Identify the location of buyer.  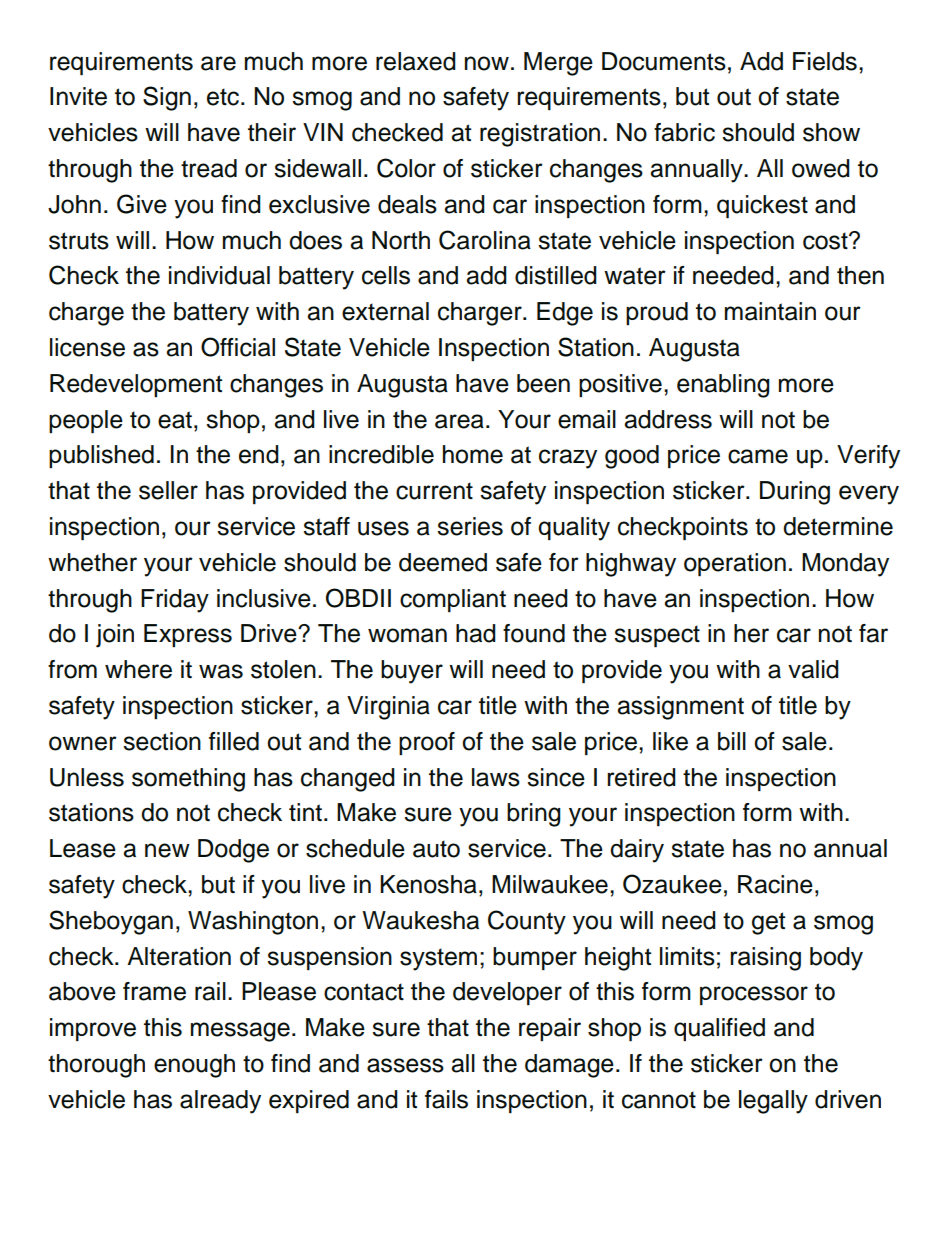
(412, 672).
